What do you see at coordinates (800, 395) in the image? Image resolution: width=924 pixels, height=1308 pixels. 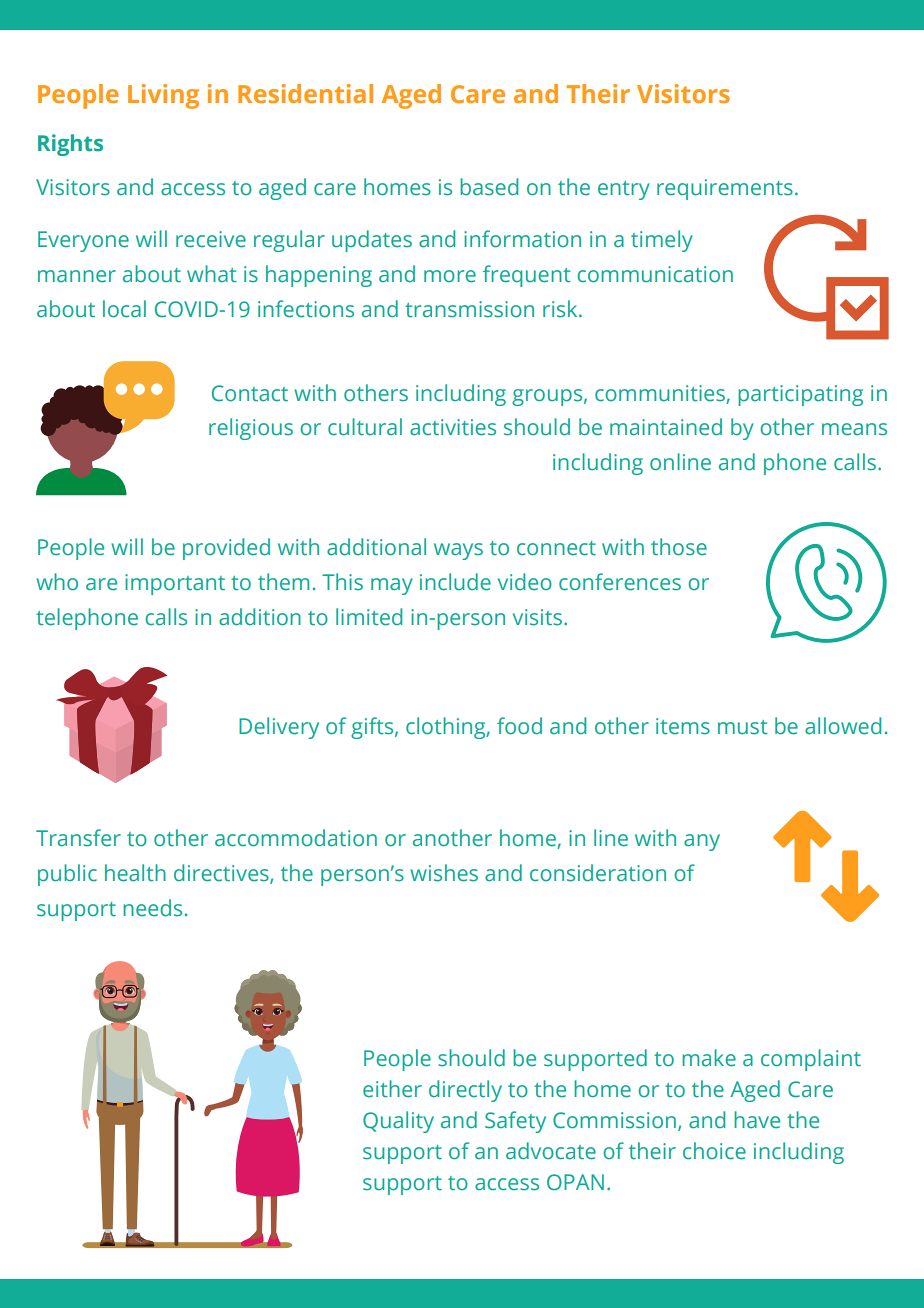 I see `participating` at bounding box center [800, 395].
